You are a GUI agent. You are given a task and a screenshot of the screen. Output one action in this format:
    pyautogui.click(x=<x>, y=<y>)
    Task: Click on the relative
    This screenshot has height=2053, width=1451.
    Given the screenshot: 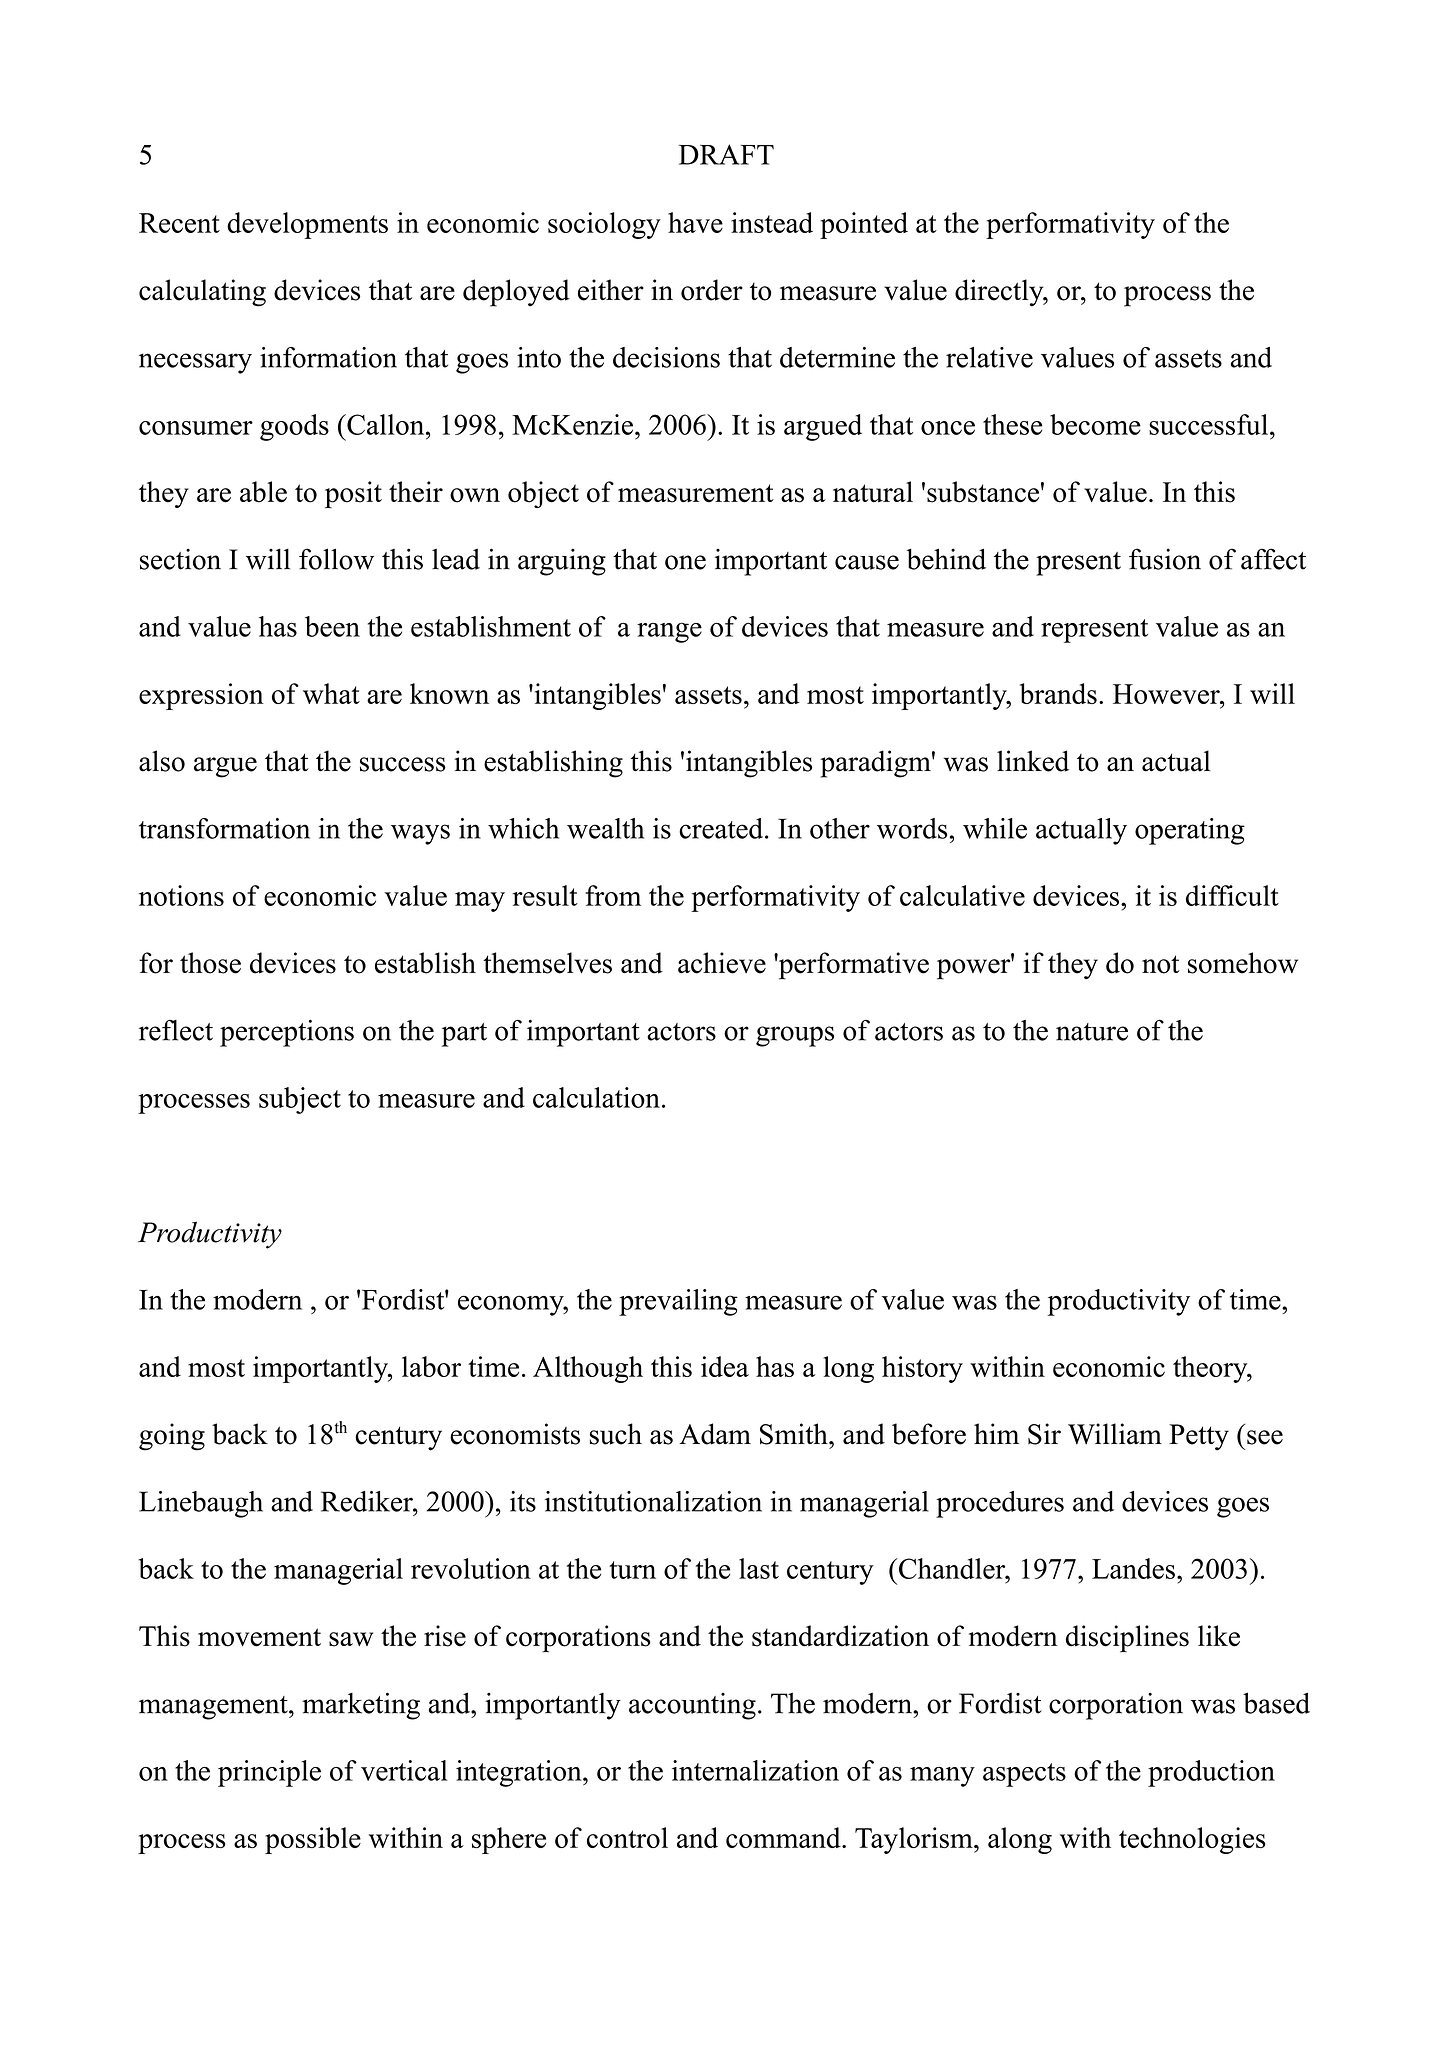 What is the action you would take?
    pyautogui.click(x=989, y=357)
